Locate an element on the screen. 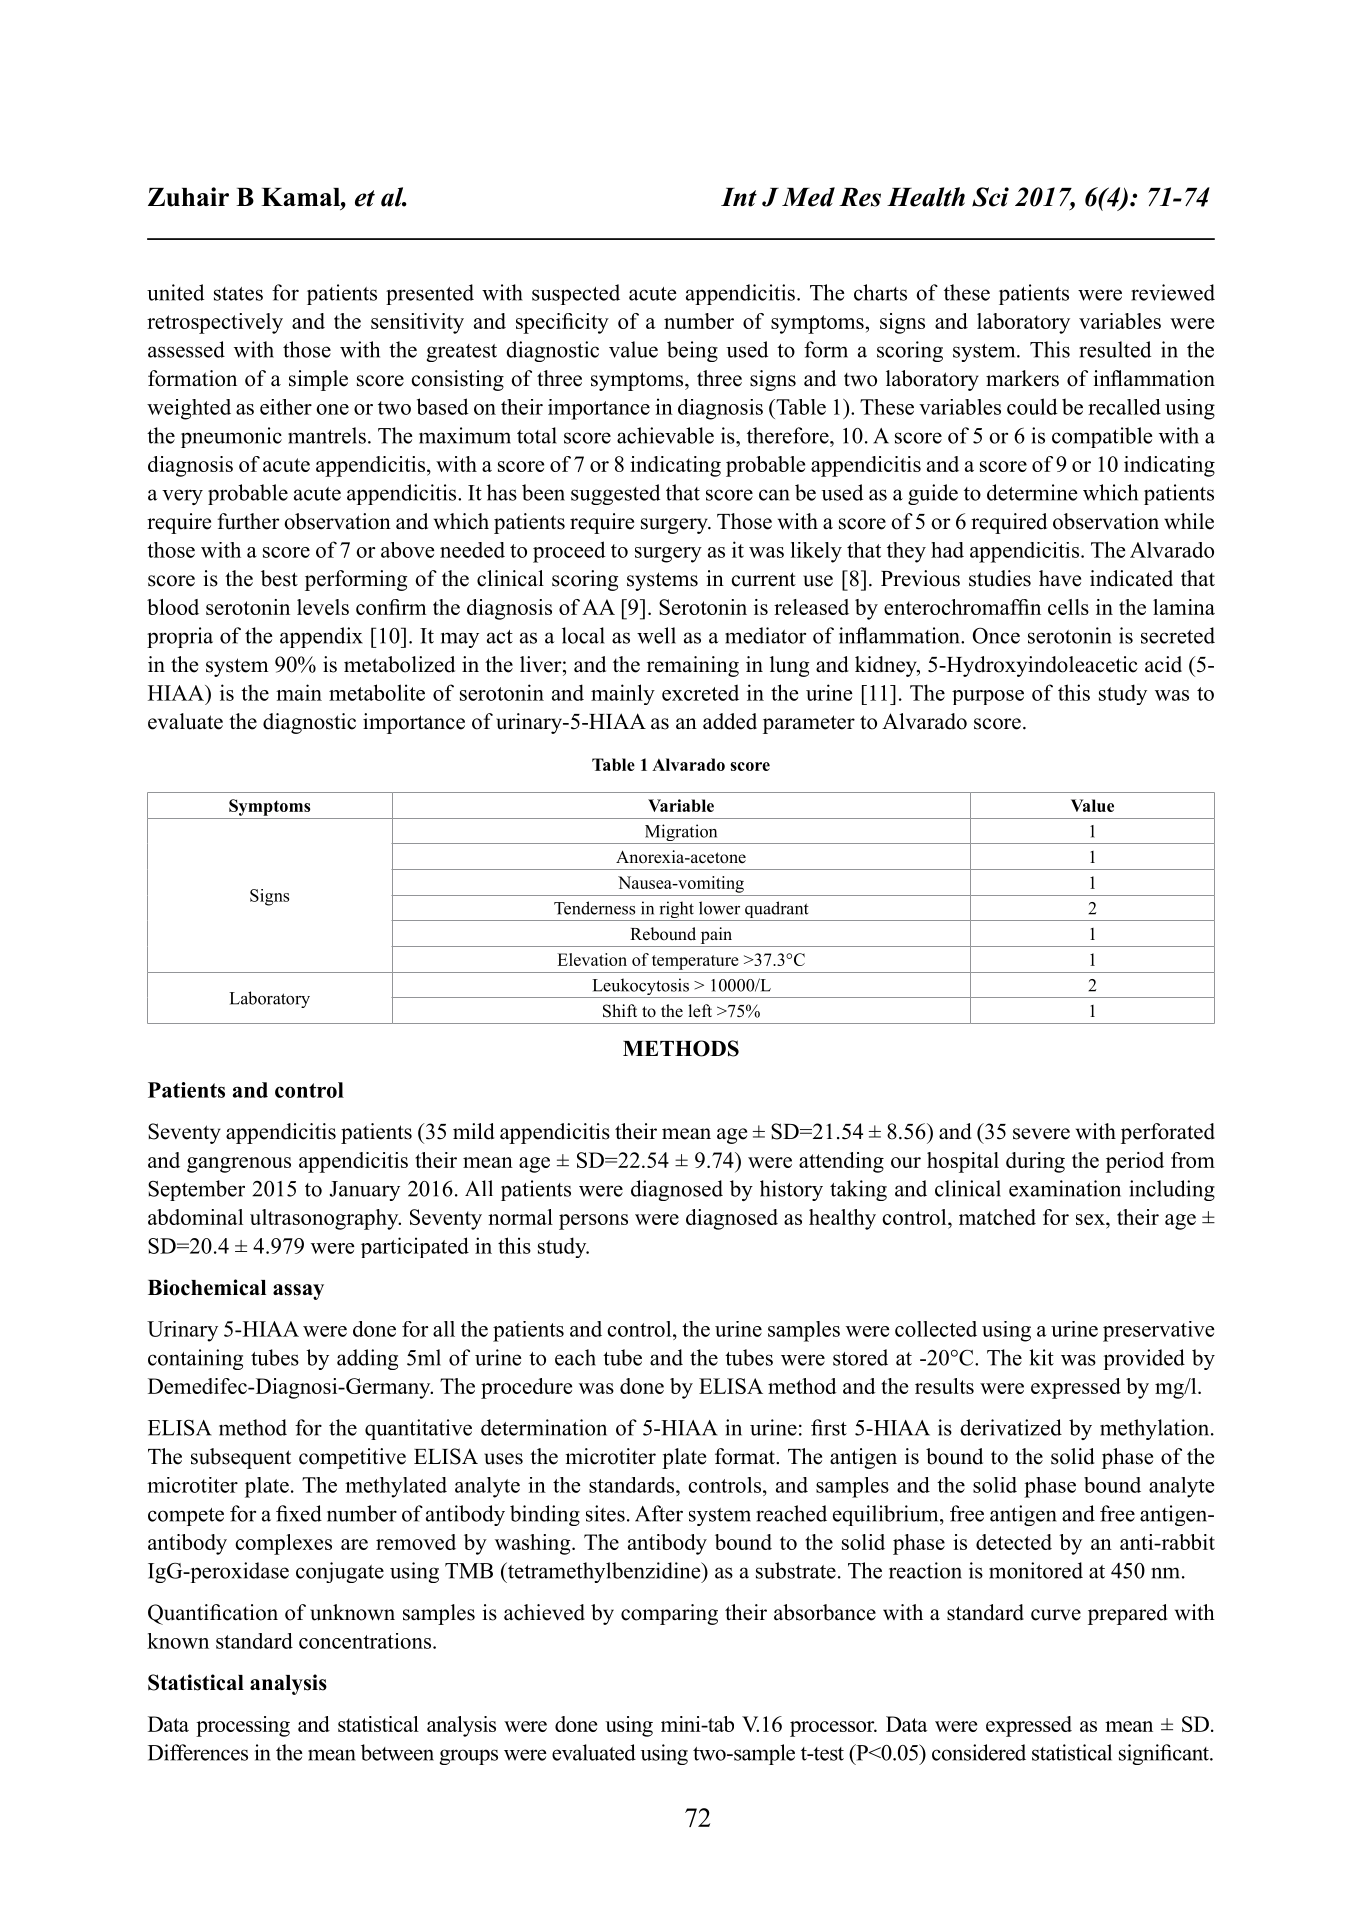 This screenshot has height=1926, width=1362. kit is located at coordinates (1041, 1357).
